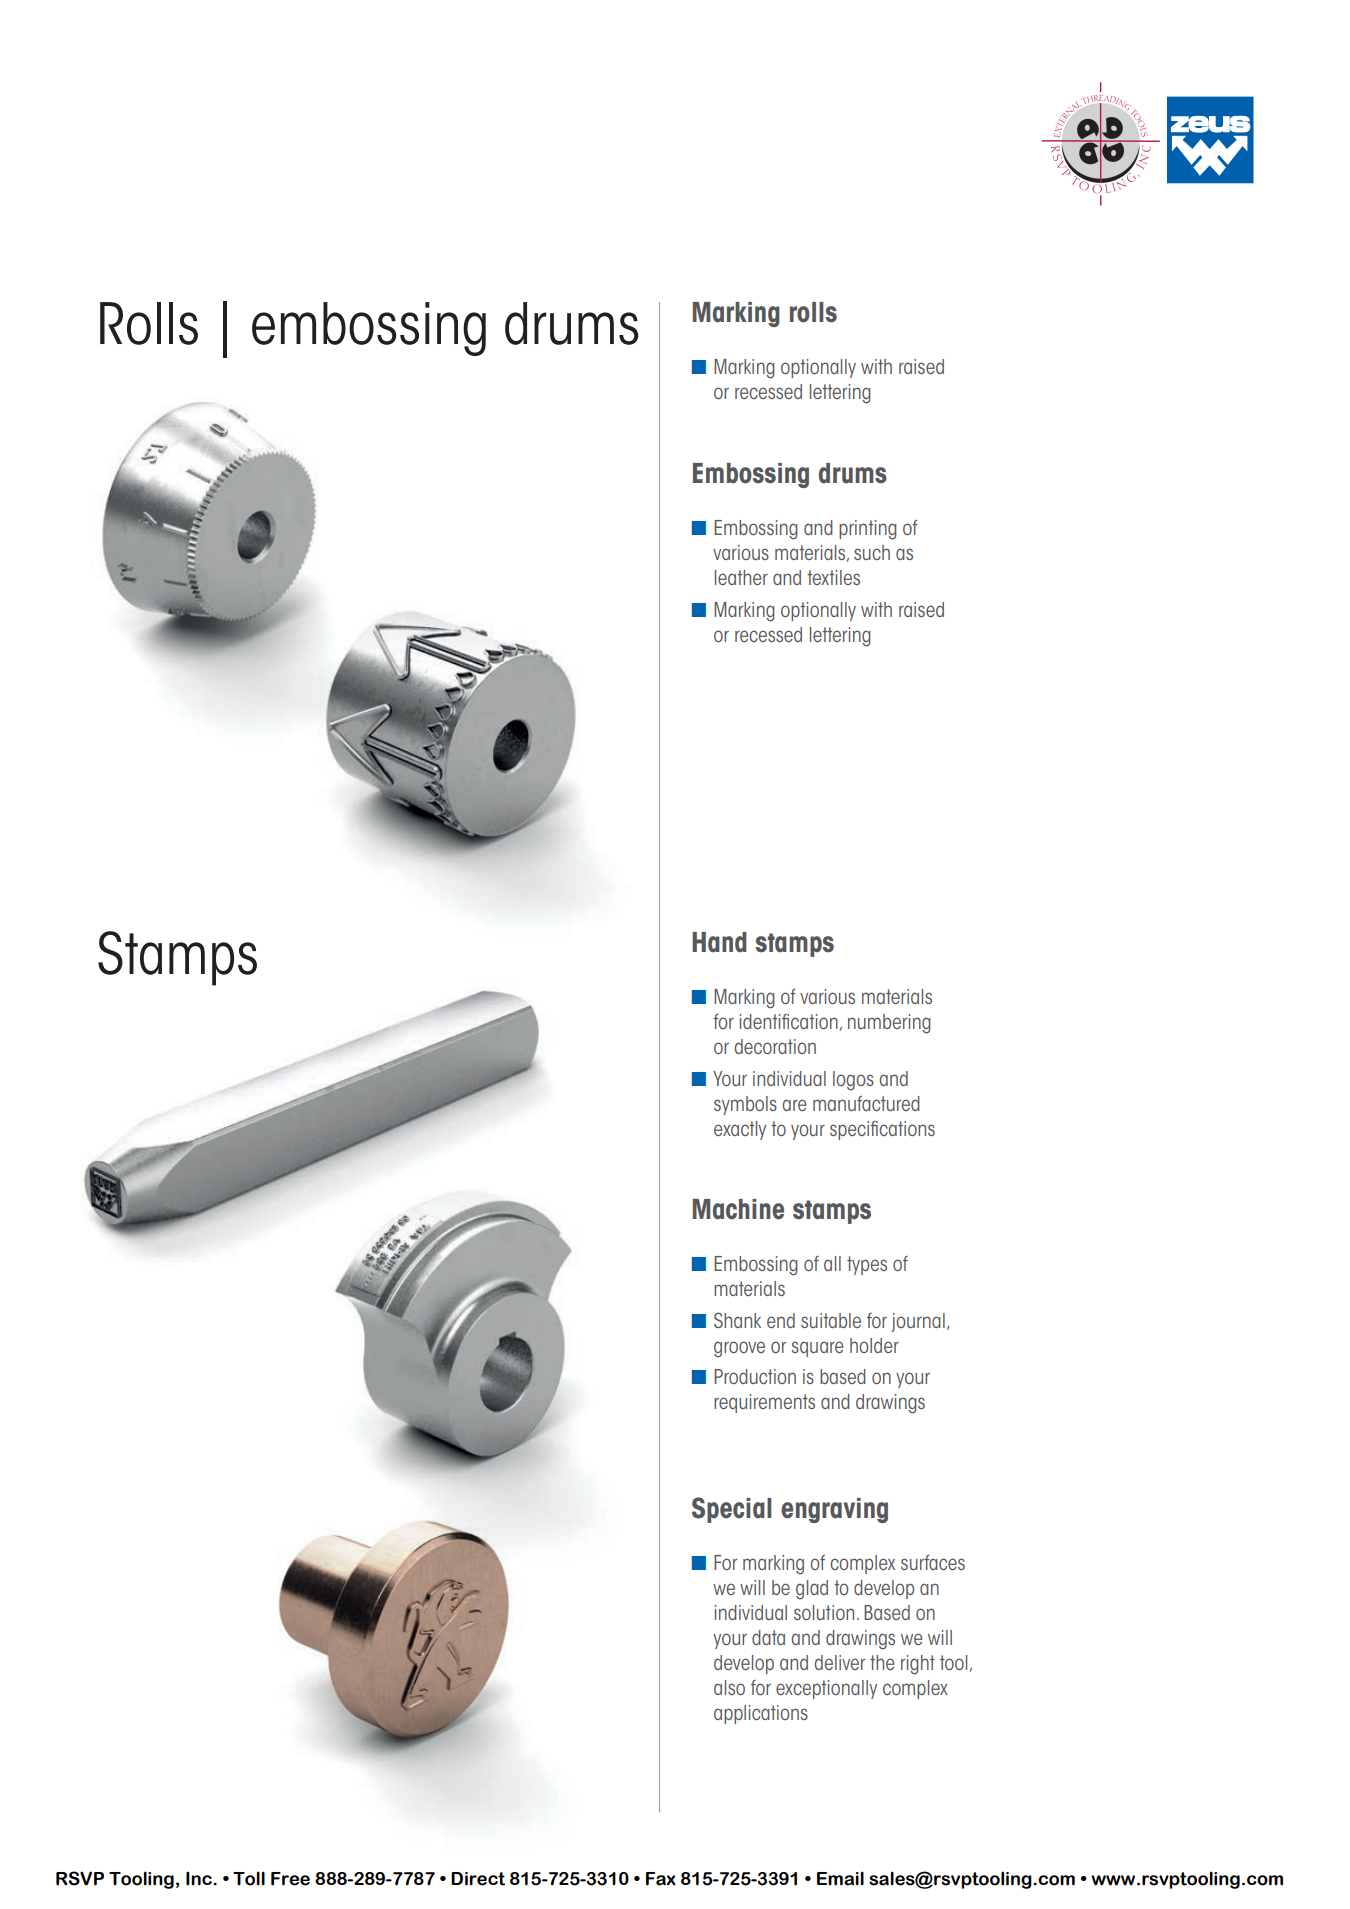 This image has width=1350, height=1909. Describe the element at coordinates (775, 1046) in the image. I see `decoration` at that location.
